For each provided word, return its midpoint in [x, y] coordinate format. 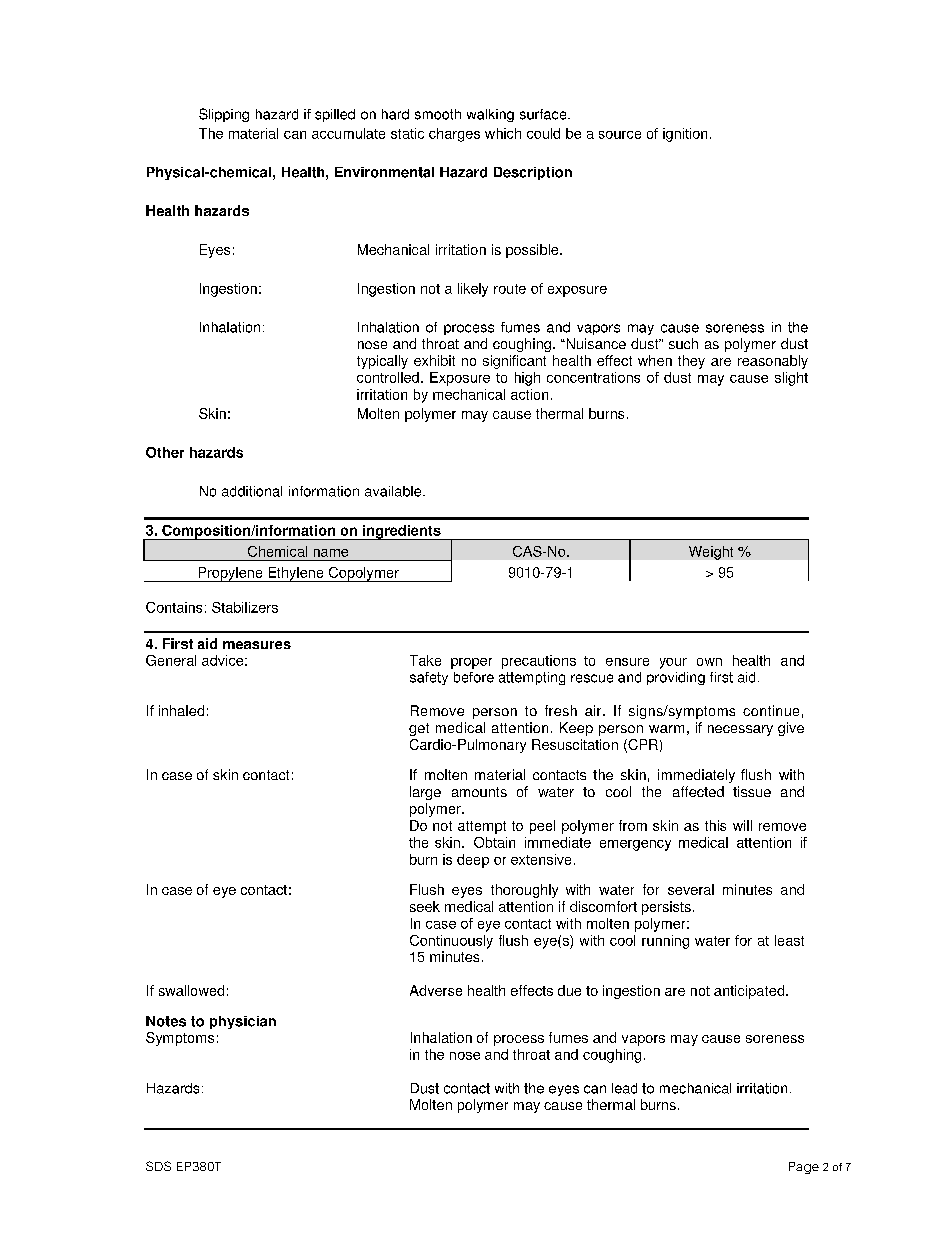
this [715, 825]
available [394, 491]
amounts [479, 792]
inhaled [181, 710]
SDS [158, 1166]
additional [252, 491]
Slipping [224, 115]
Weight [711, 553]
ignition [685, 135]
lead [624, 1088]
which [503, 133]
